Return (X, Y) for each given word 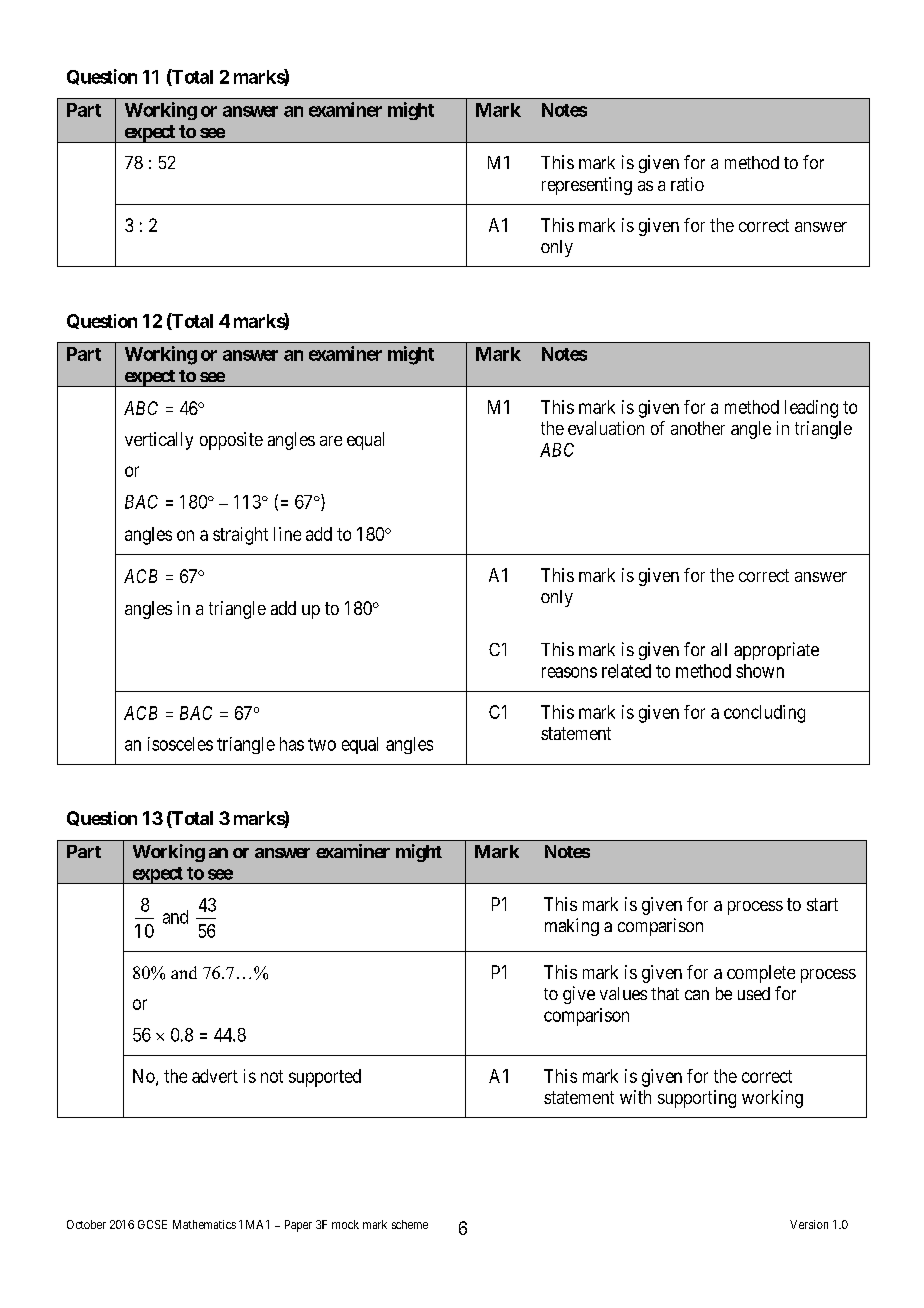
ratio (687, 184)
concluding (764, 714)
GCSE (152, 1224)
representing (587, 186)
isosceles (180, 744)
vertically (159, 441)
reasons (569, 672)
